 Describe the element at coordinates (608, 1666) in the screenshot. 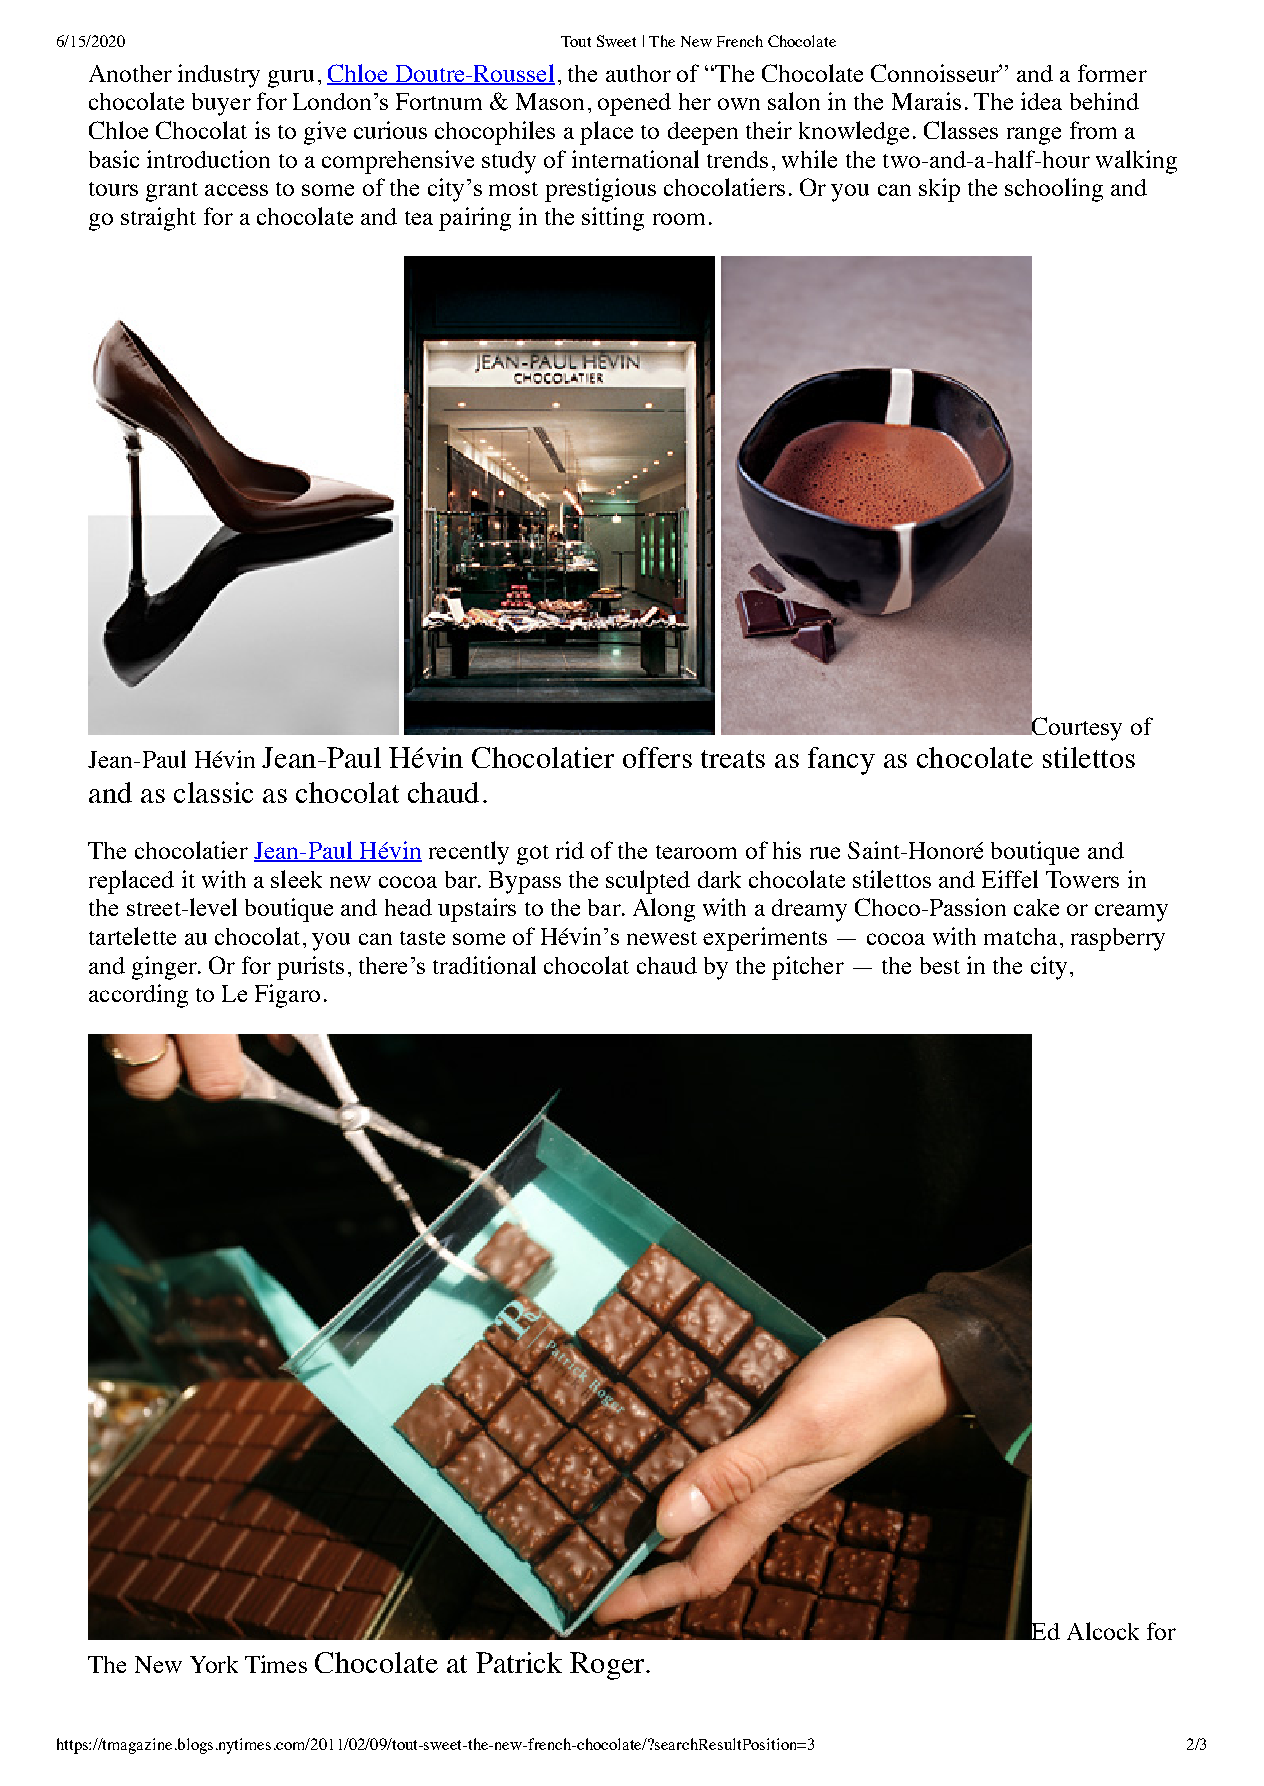

I see `Roger` at that location.
